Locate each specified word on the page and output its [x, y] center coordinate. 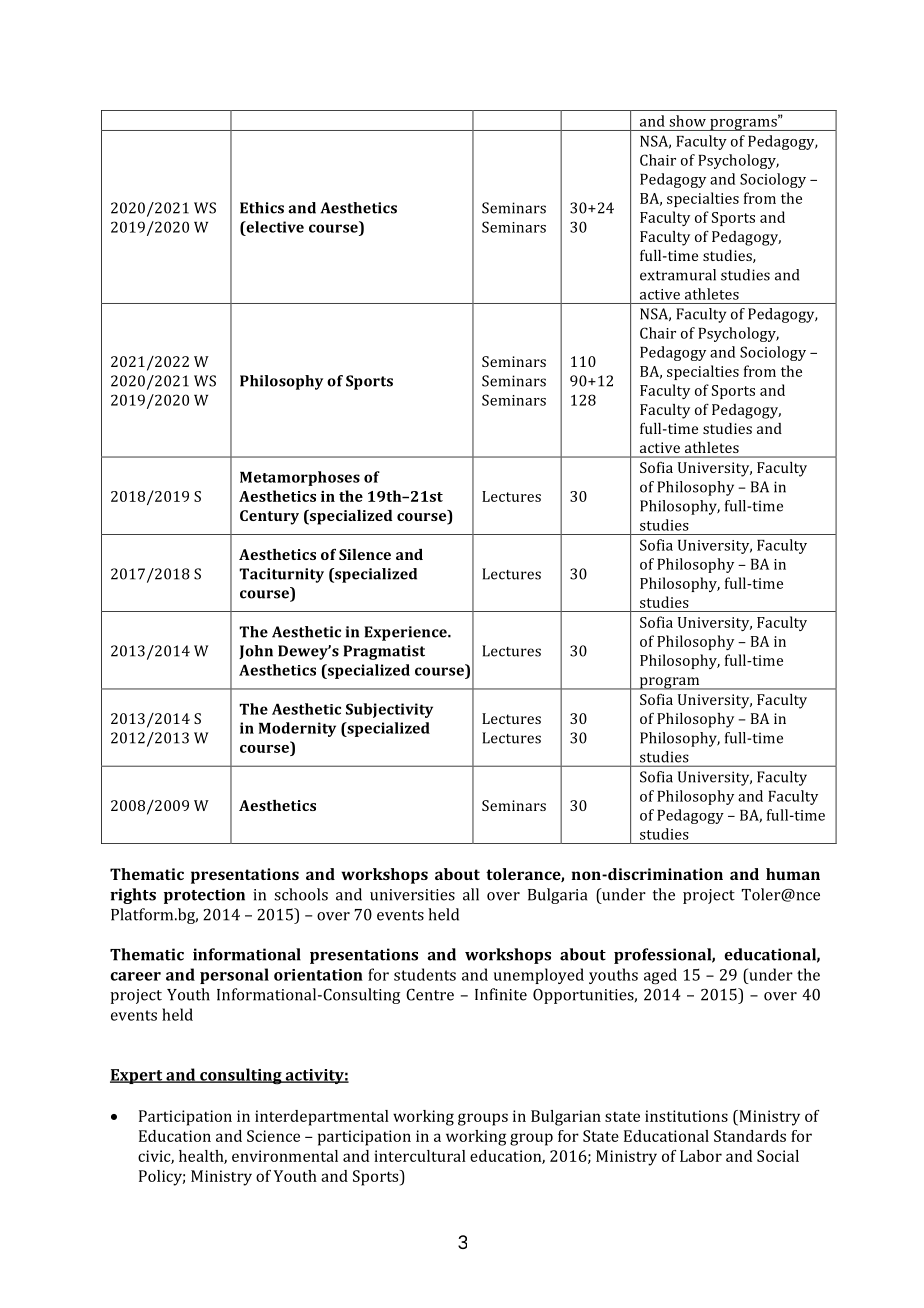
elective [274, 227]
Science [273, 1136]
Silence [365, 554]
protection [204, 896]
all [471, 894]
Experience [406, 633]
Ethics [262, 208]
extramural [678, 275]
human [793, 874]
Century [269, 517]
